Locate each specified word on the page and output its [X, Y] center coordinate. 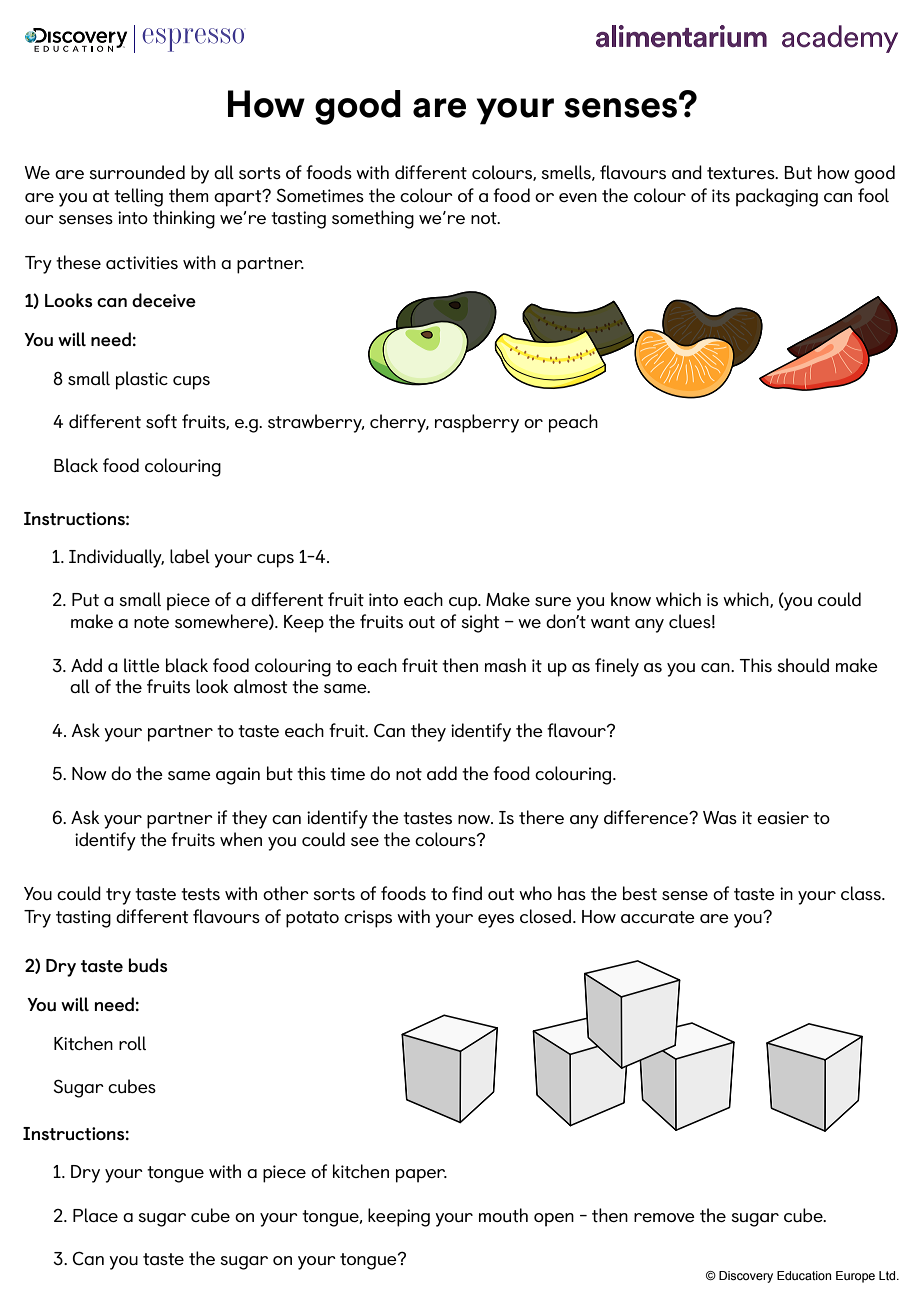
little [142, 665]
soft [161, 421]
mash [505, 665]
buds [148, 965]
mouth [503, 1215]
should [803, 665]
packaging [777, 197]
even [578, 197]
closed [547, 916]
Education [804, 1275]
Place [95, 1215]
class [862, 893]
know [631, 599]
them [189, 195]
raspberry [477, 423]
